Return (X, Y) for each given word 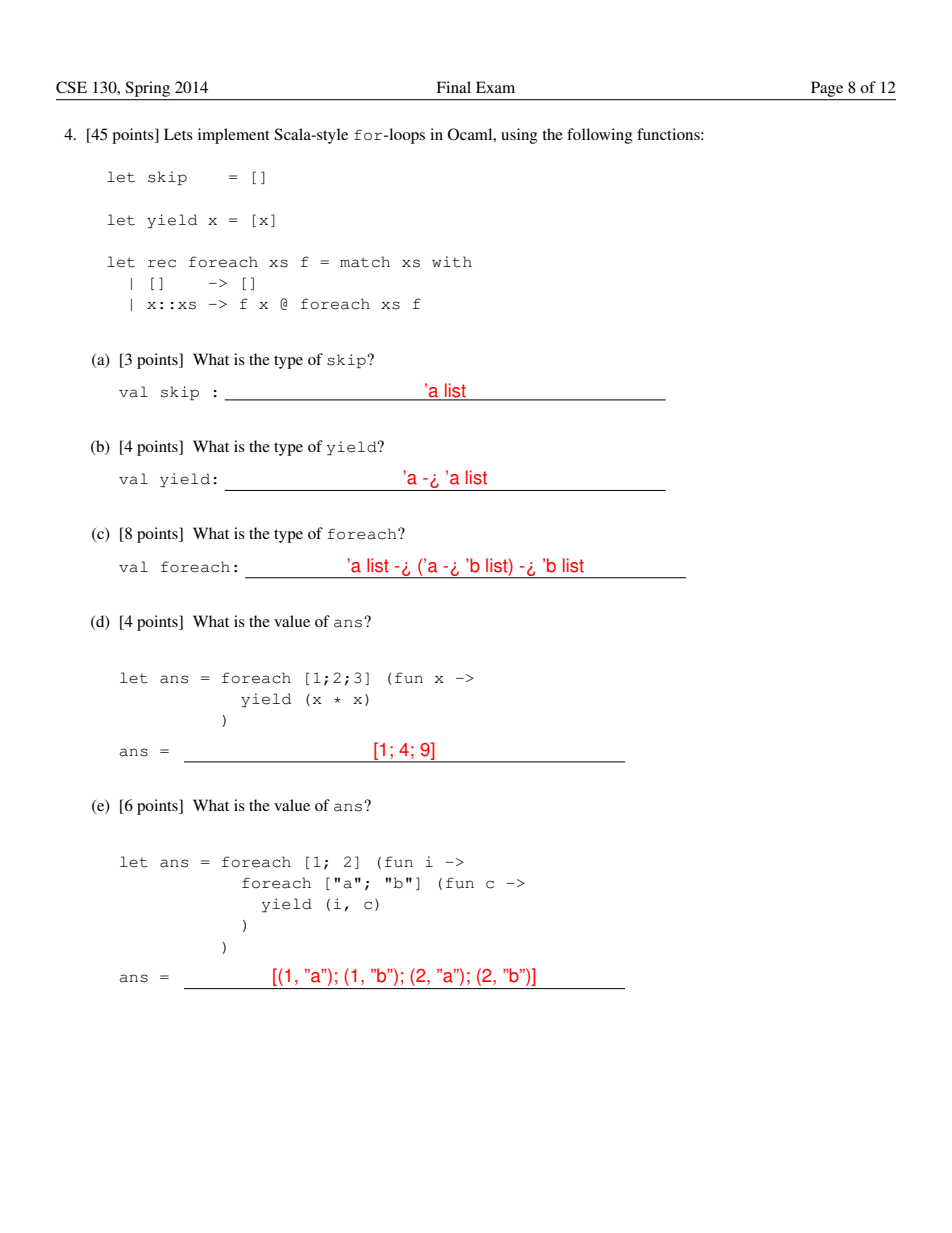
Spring (148, 89)
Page (827, 89)
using (519, 136)
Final (453, 87)
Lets (178, 134)
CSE (71, 87)
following (600, 136)
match (365, 262)
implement (234, 136)
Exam (495, 87)
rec (162, 263)
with (452, 262)
